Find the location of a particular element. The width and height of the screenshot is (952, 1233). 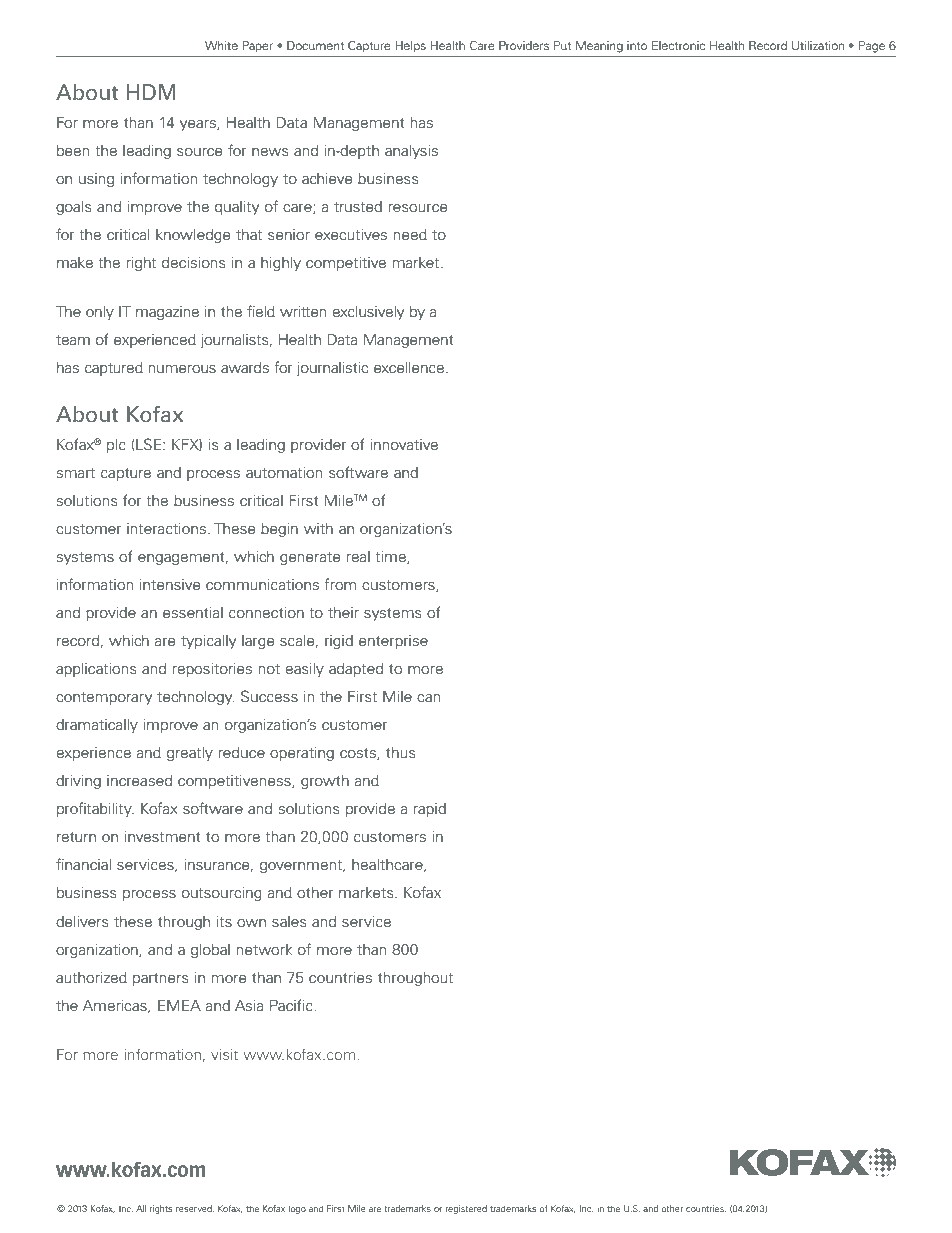

Helps is located at coordinates (411, 47).
